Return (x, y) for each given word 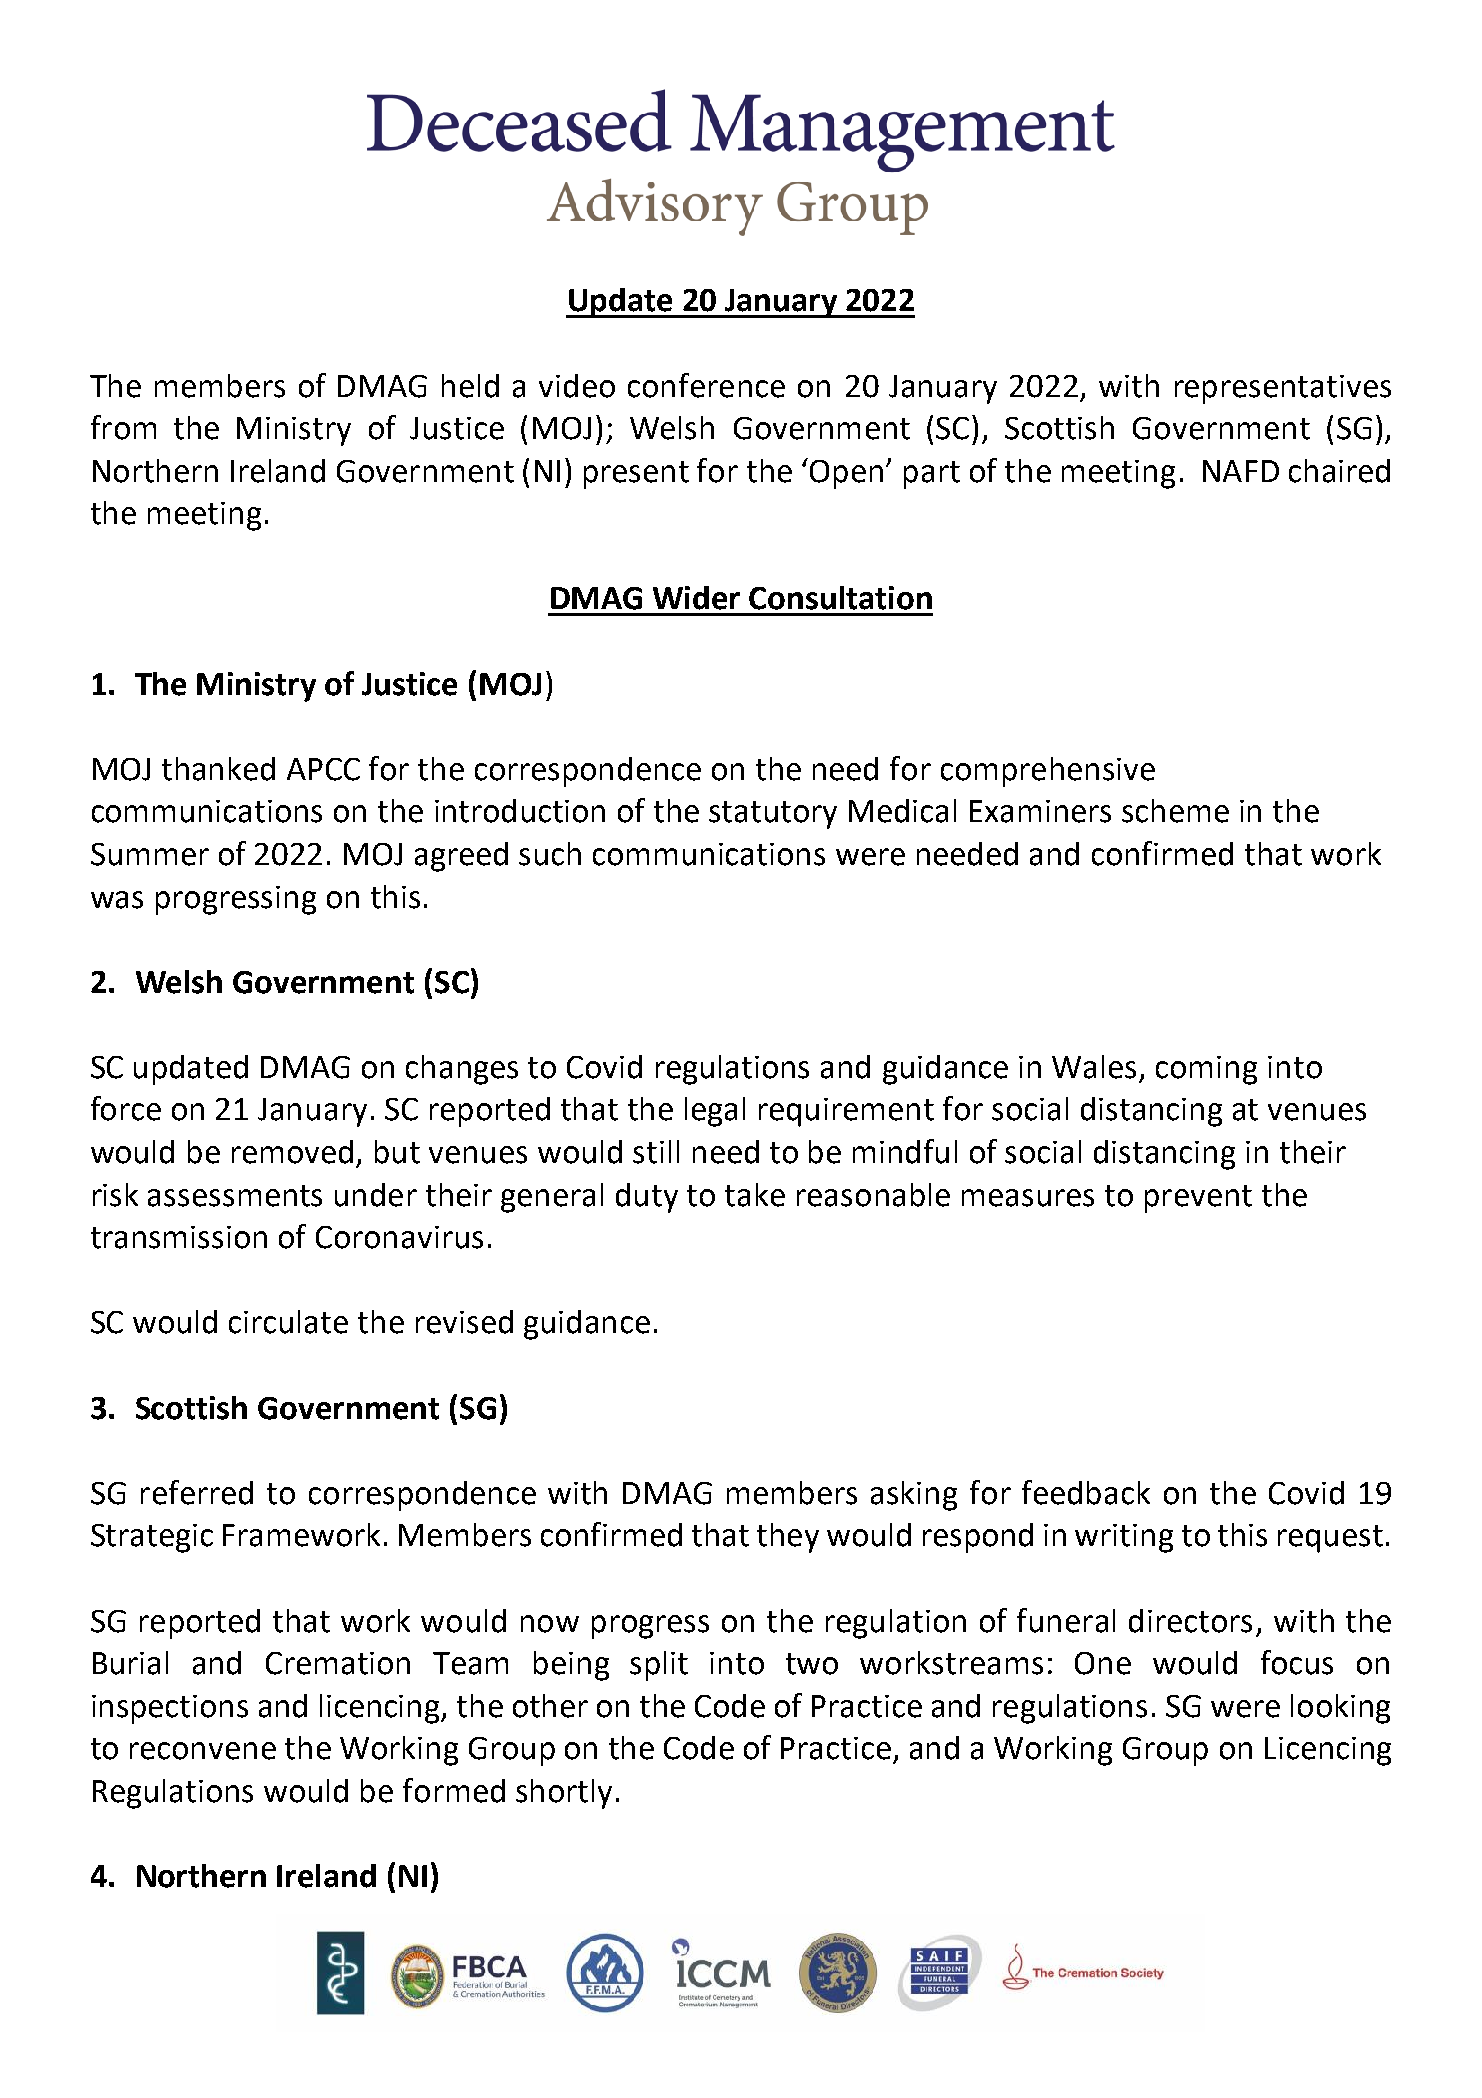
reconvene (203, 1751)
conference (706, 385)
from (123, 427)
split (659, 1666)
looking (1340, 1709)
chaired (1339, 471)
